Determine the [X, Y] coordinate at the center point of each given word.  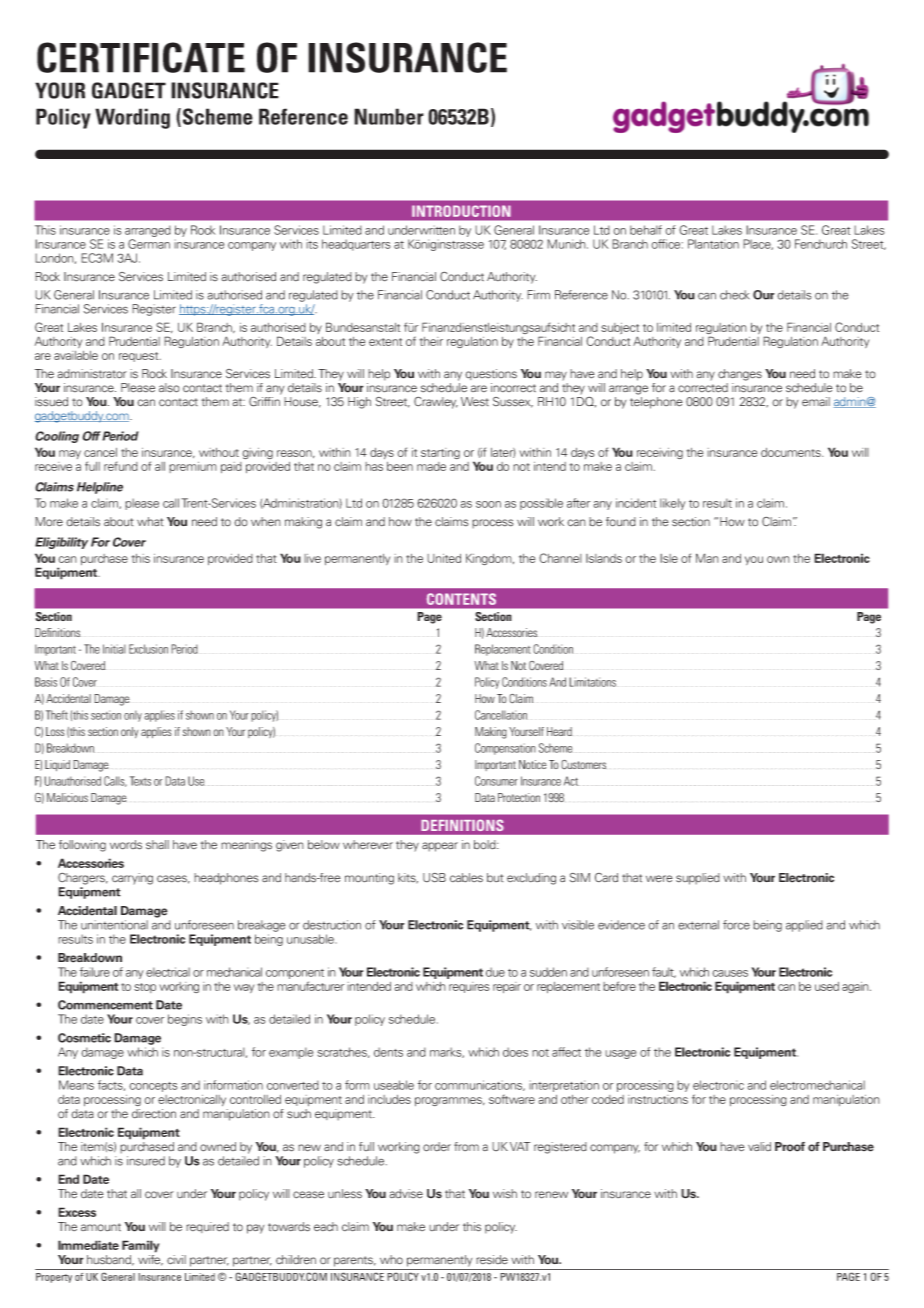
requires [469, 987]
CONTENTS [461, 599]
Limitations [592, 682]
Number [389, 116]
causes [730, 973]
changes [740, 375]
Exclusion [148, 649]
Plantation [713, 244]
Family [140, 1246]
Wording [132, 118]
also [169, 388]
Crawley [436, 402]
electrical [168, 972]
